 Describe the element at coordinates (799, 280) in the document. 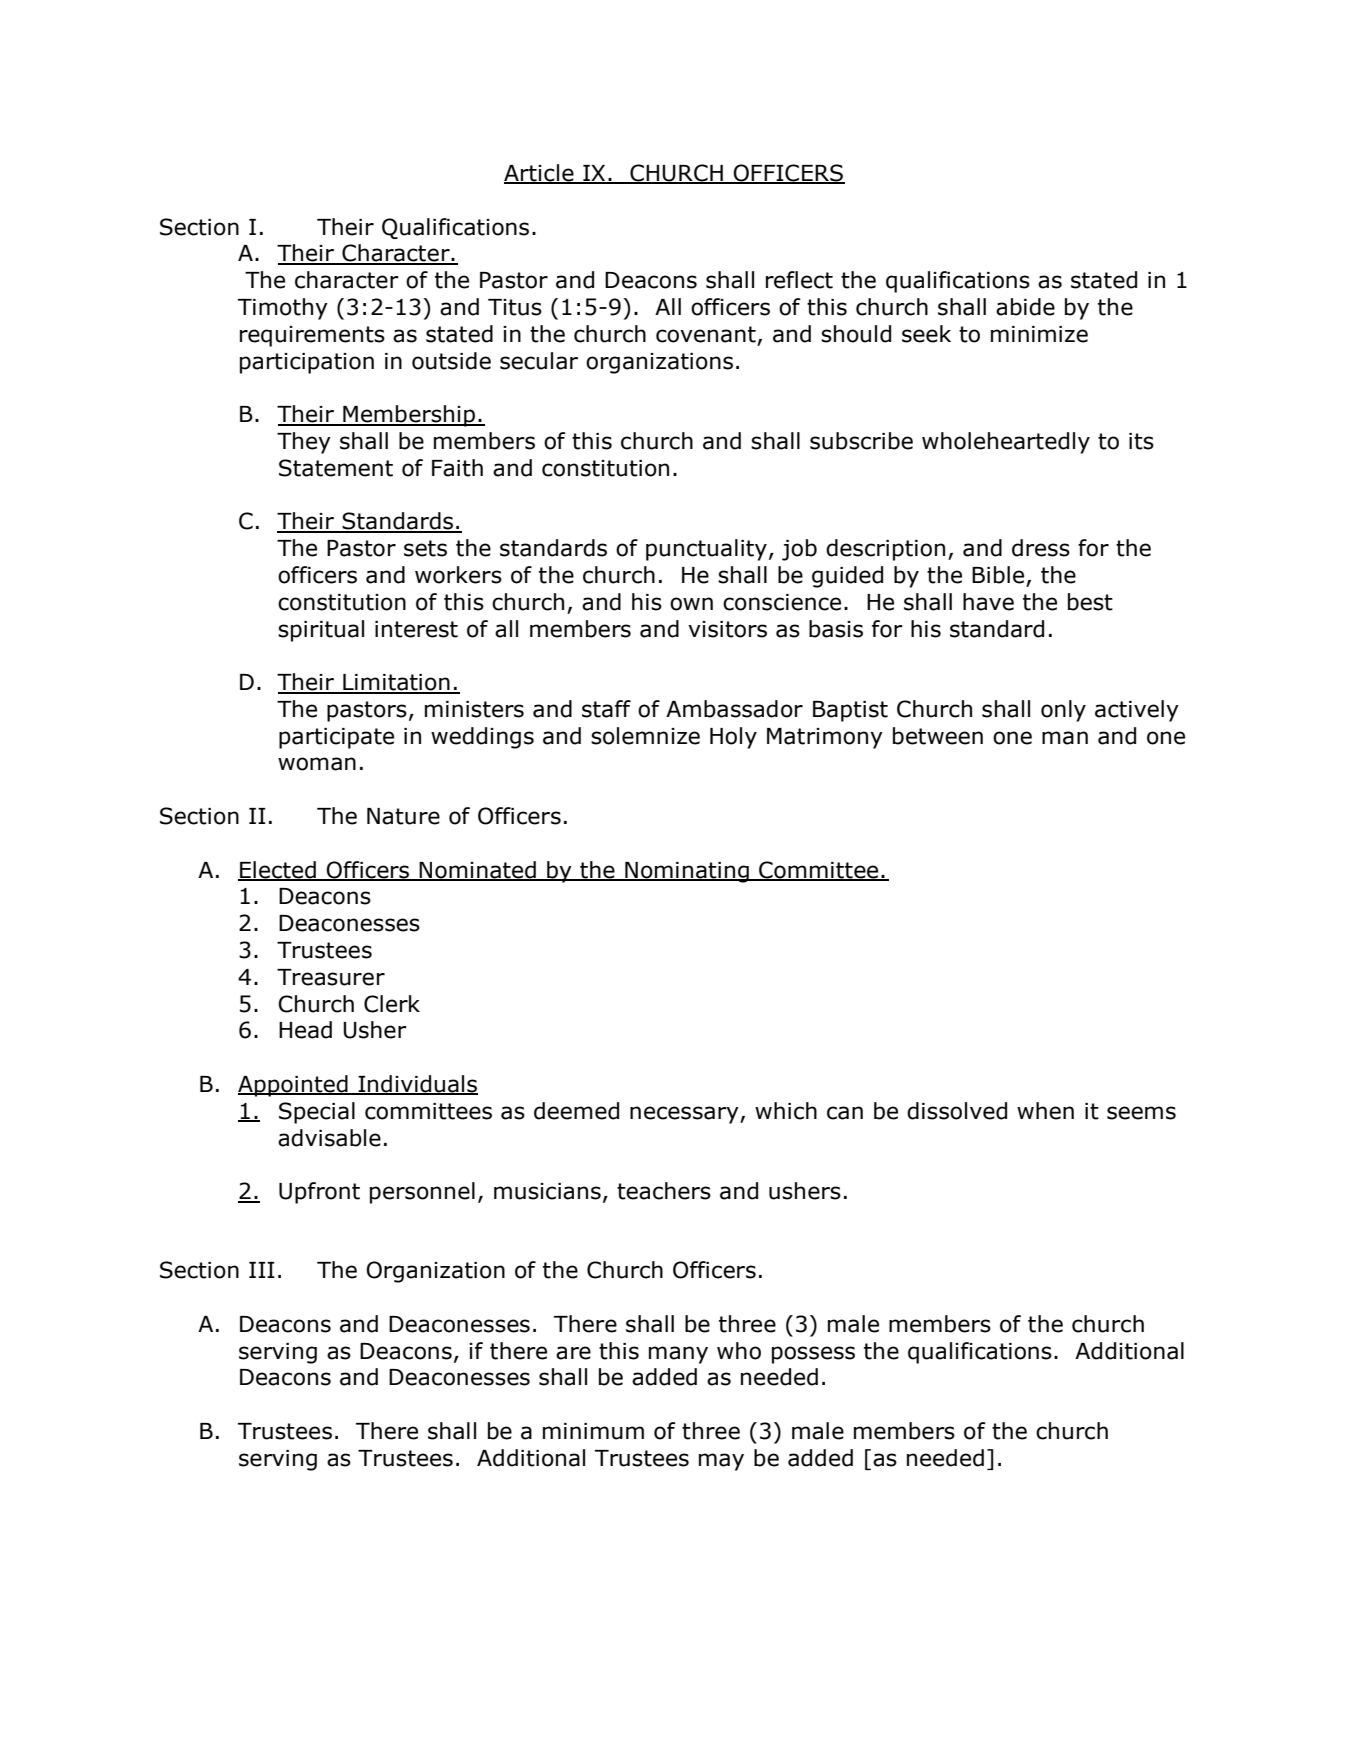

I see `reflect` at that location.
